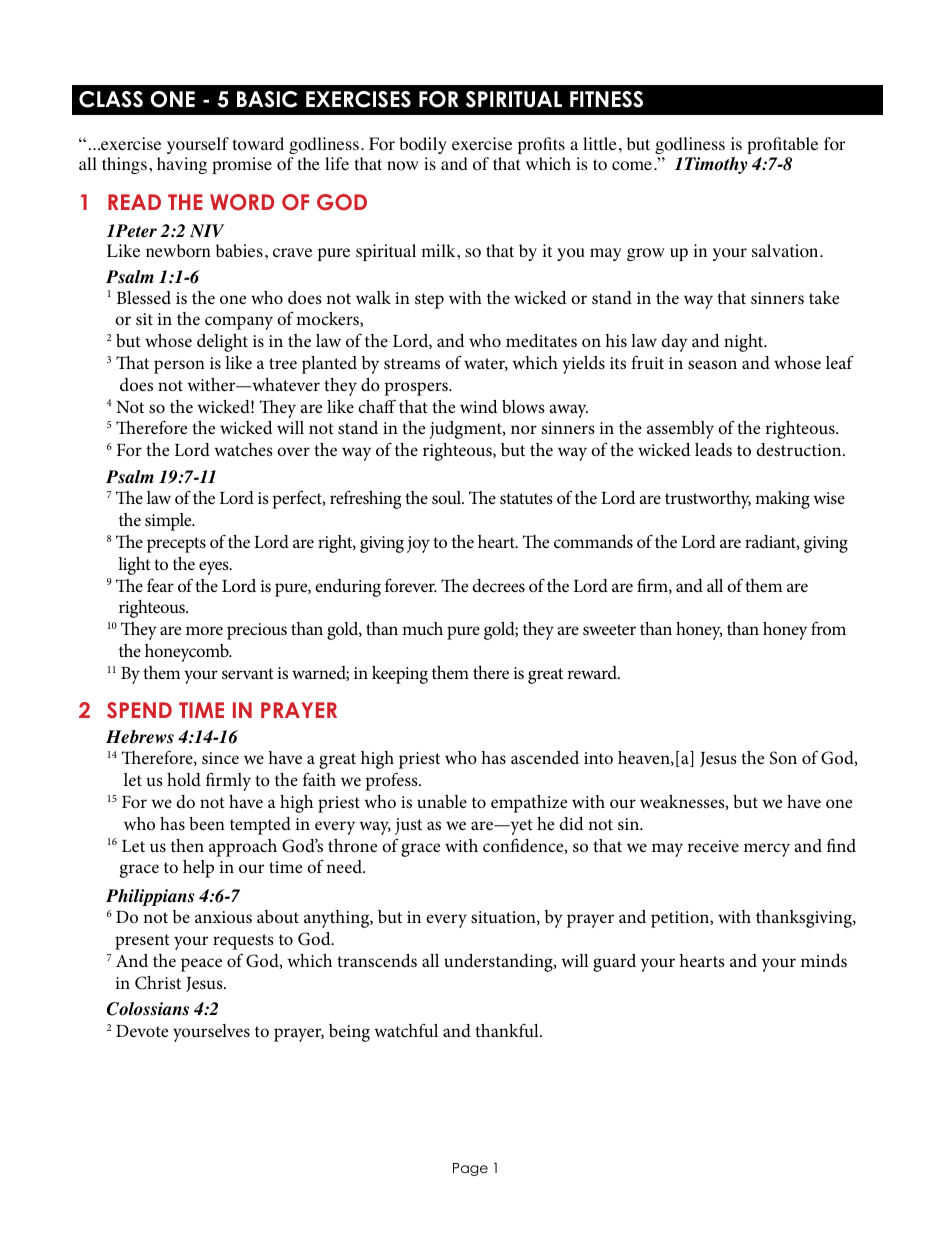  Describe the element at coordinates (176, 545) in the screenshot. I see `precepts` at that location.
